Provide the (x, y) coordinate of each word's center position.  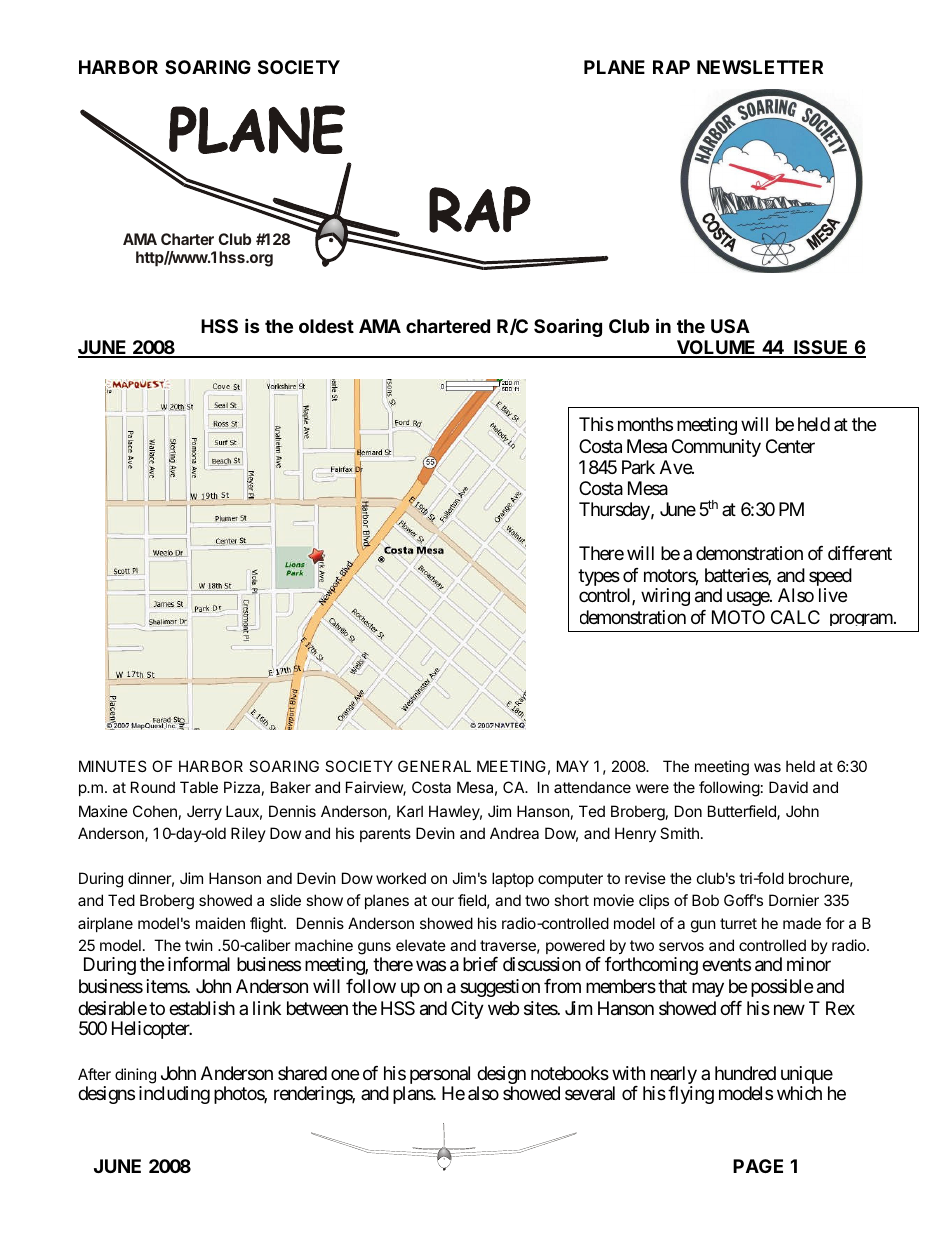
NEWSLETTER (760, 67)
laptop (513, 879)
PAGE (758, 1166)
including (174, 1095)
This (596, 424)
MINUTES (113, 766)
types (599, 577)
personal (440, 1076)
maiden (220, 923)
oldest (326, 326)
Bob (705, 900)
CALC (795, 617)
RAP (671, 67)
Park (638, 467)
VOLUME (716, 349)
